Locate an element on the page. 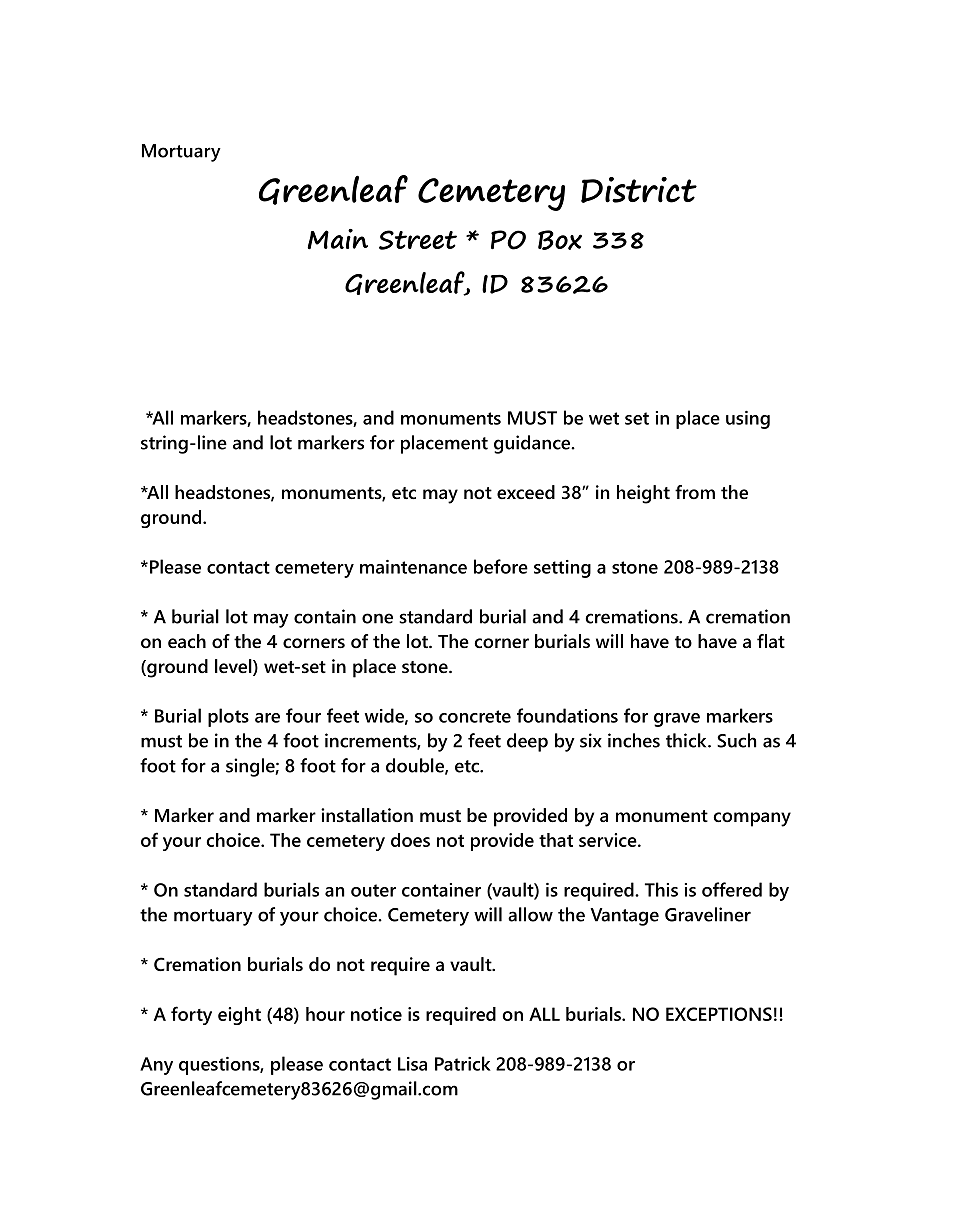 Image resolution: width=953 pixels, height=1232 pixels. each is located at coordinates (187, 641).
